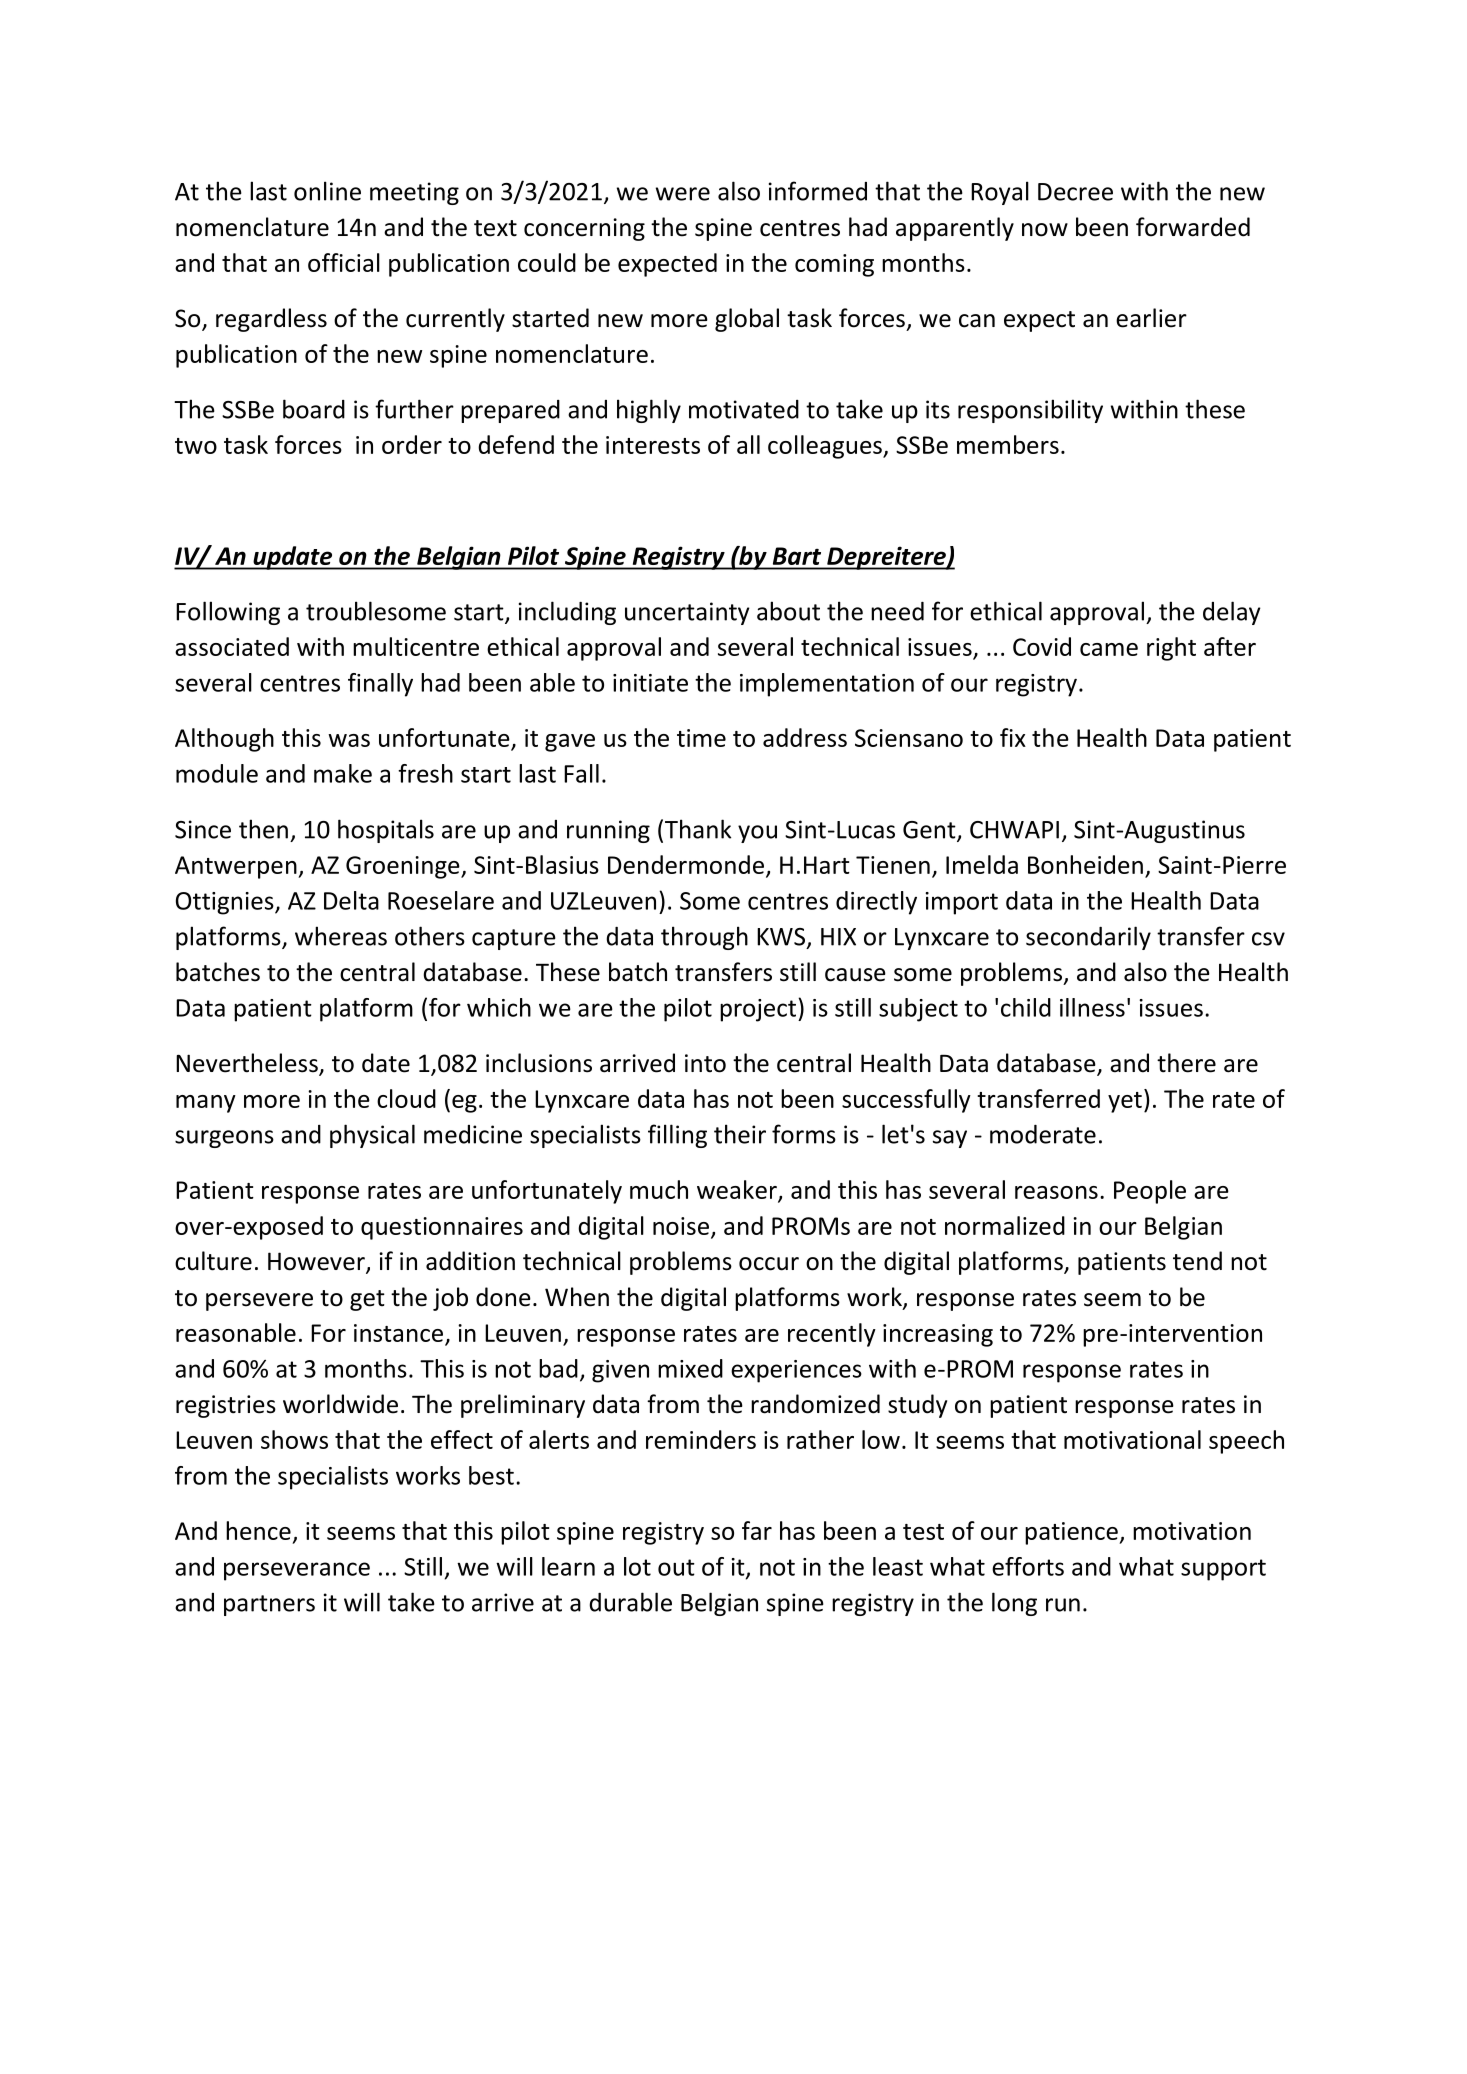 The height and width of the page is (2074, 1467). Describe the element at coordinates (344, 262) in the page. I see `official` at that location.
